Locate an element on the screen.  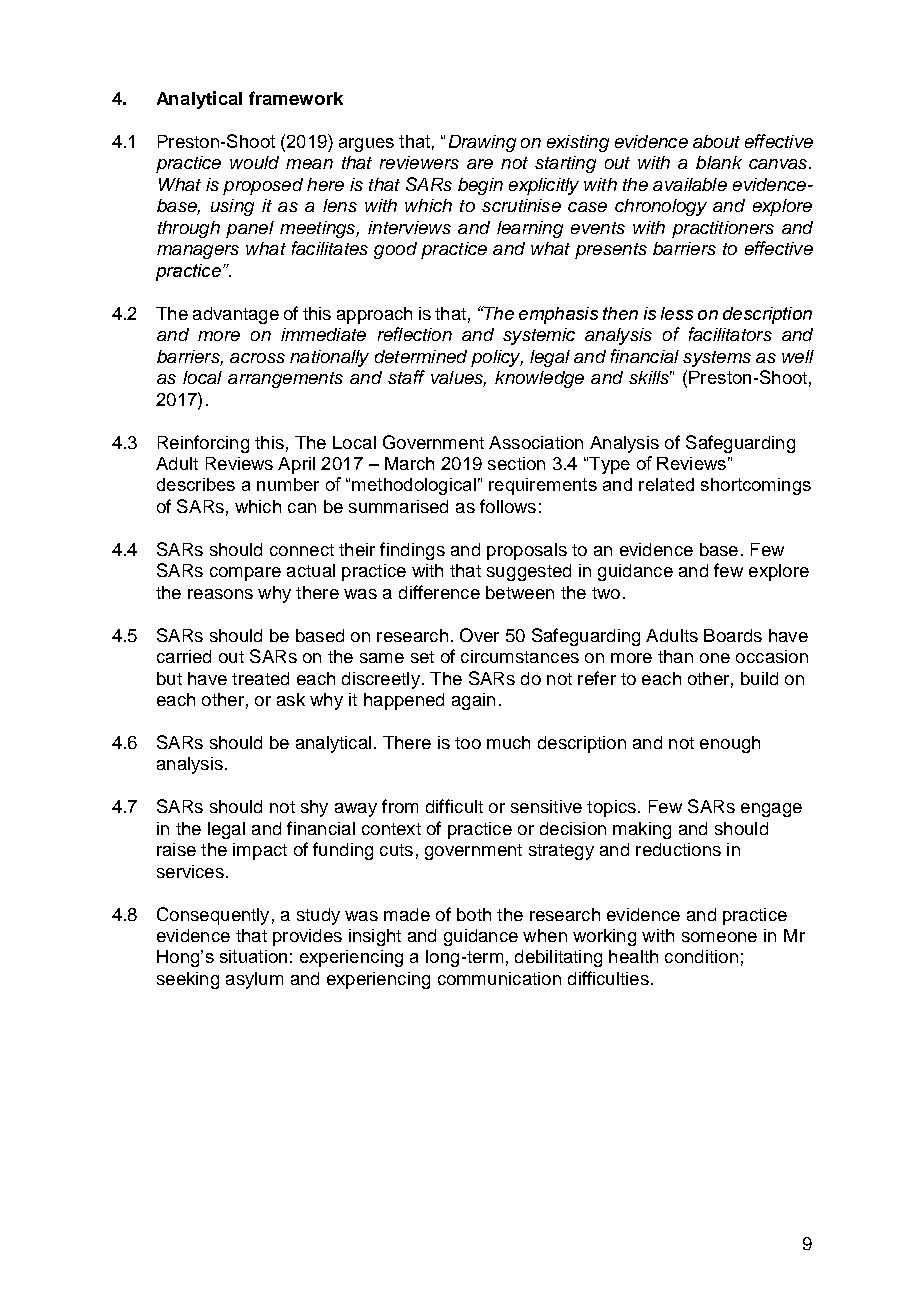
would is located at coordinates (254, 162).
